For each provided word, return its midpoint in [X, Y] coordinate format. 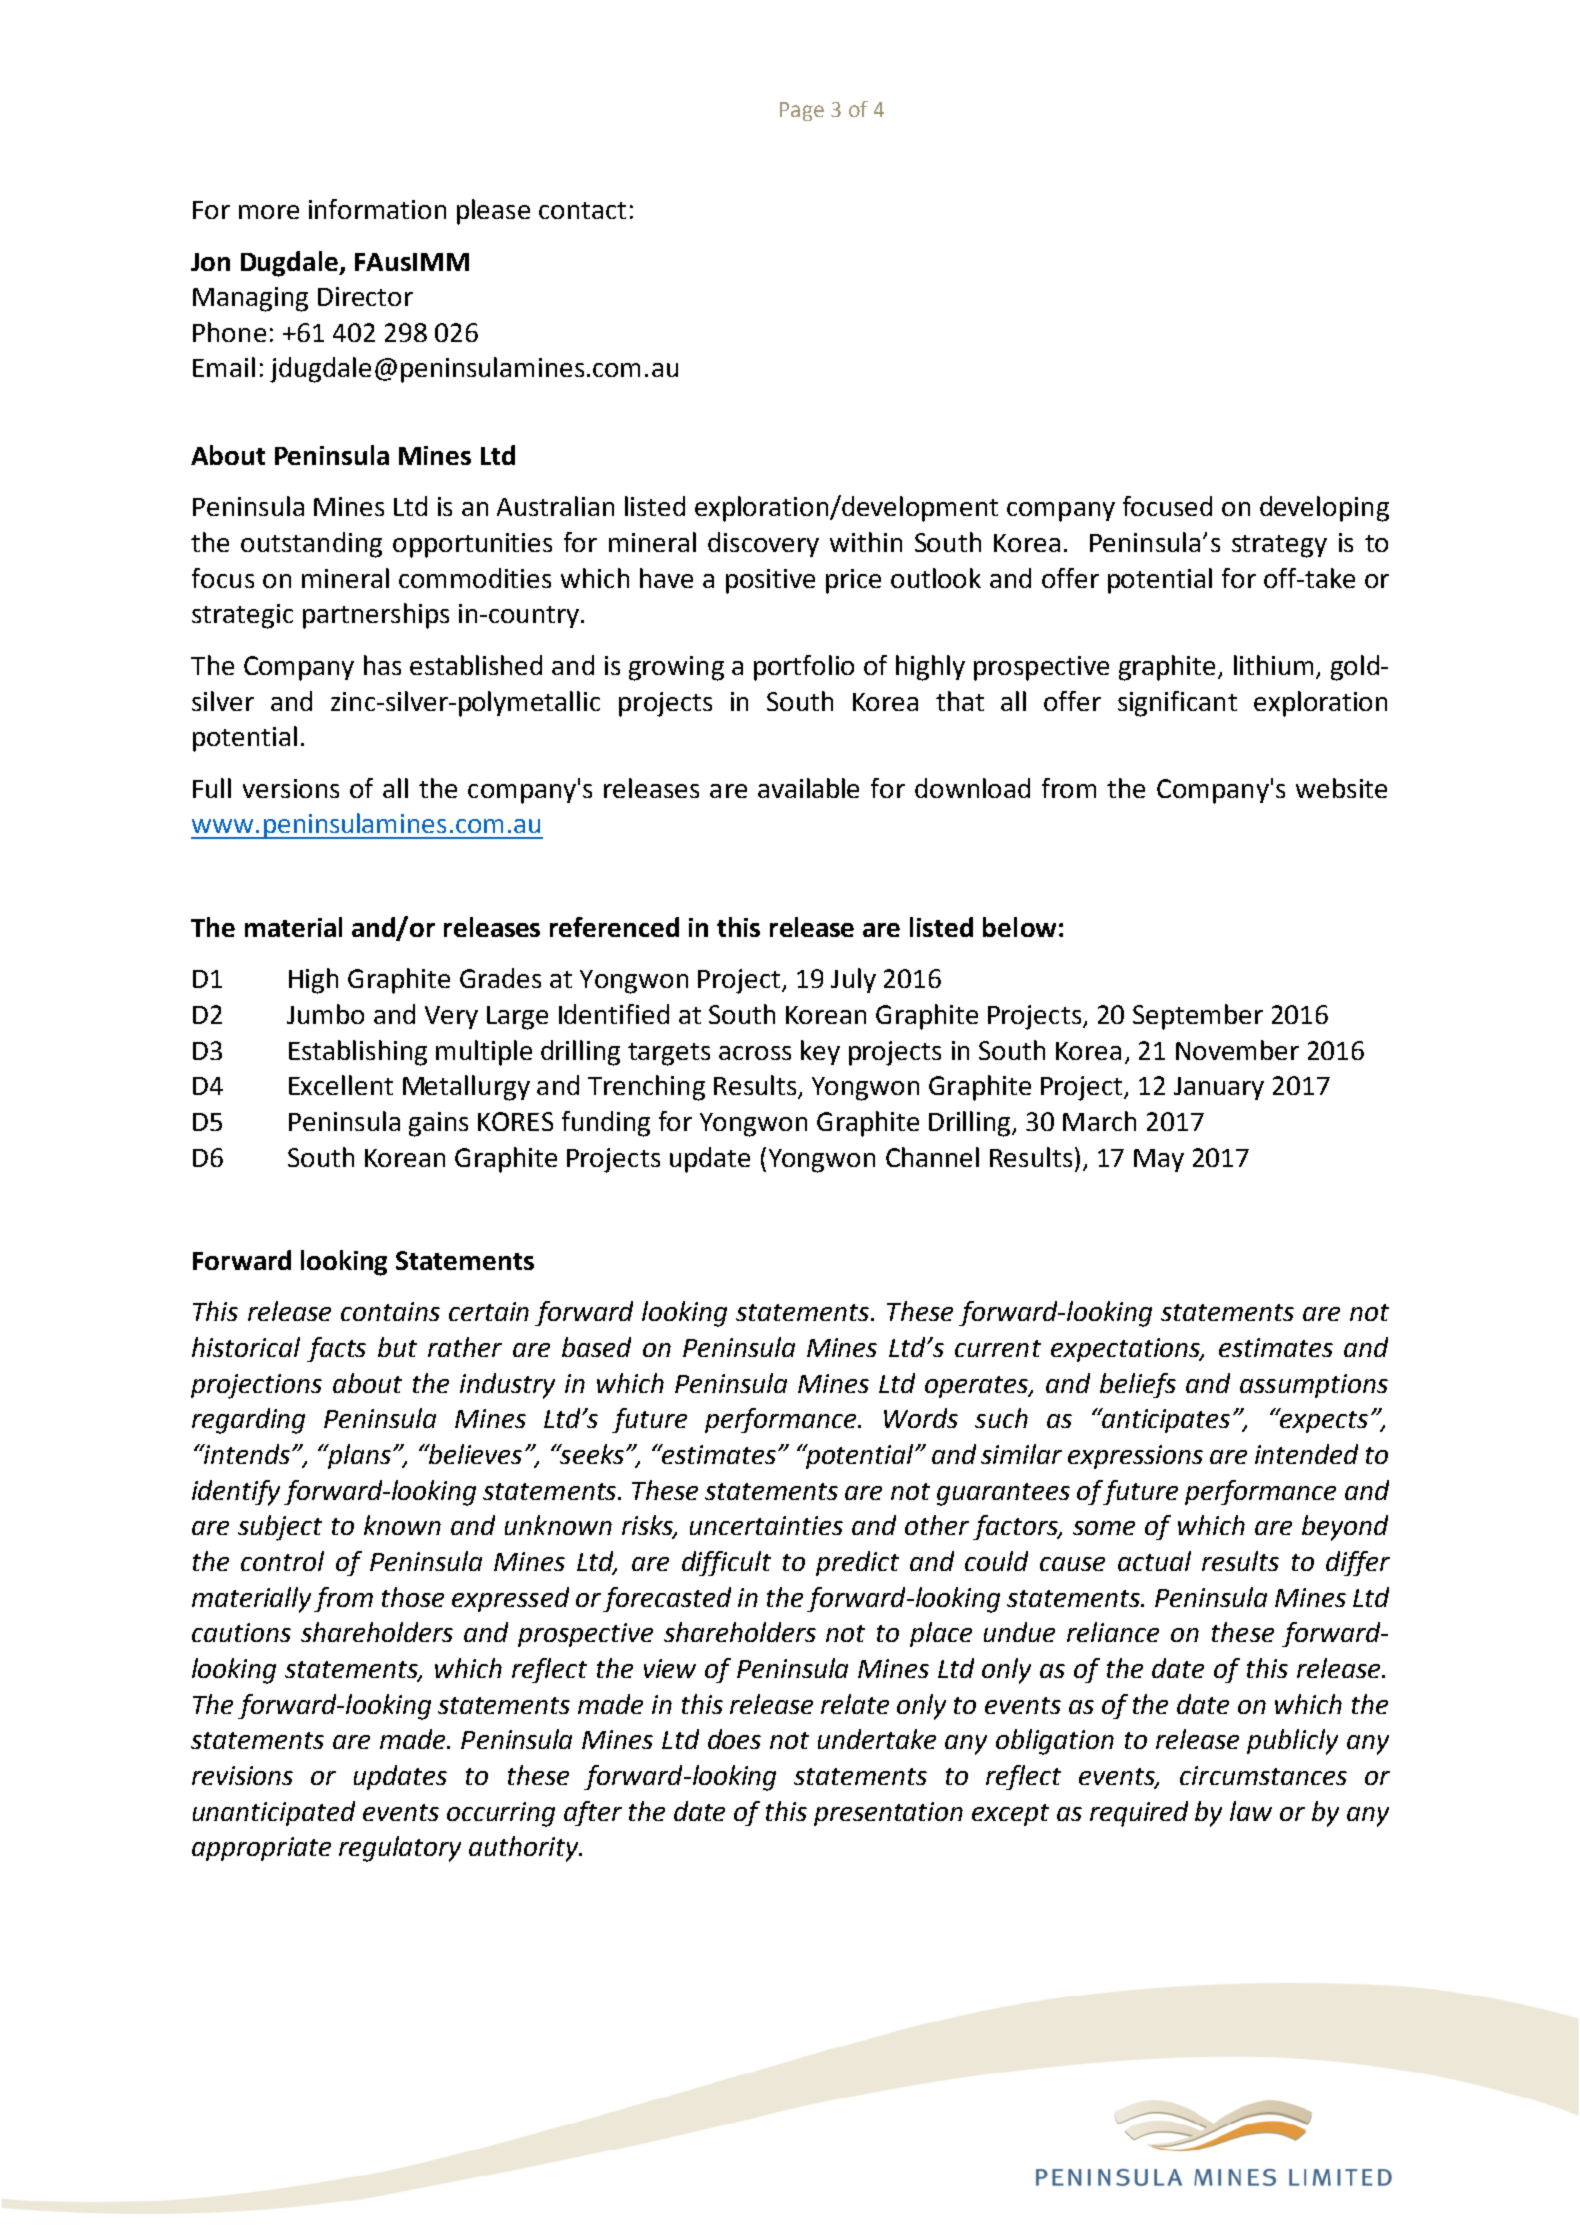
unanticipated [274, 1813]
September [1198, 1017]
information [377, 209]
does [734, 1739]
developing [1324, 509]
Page [802, 111]
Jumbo [325, 1014]
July [853, 980]
